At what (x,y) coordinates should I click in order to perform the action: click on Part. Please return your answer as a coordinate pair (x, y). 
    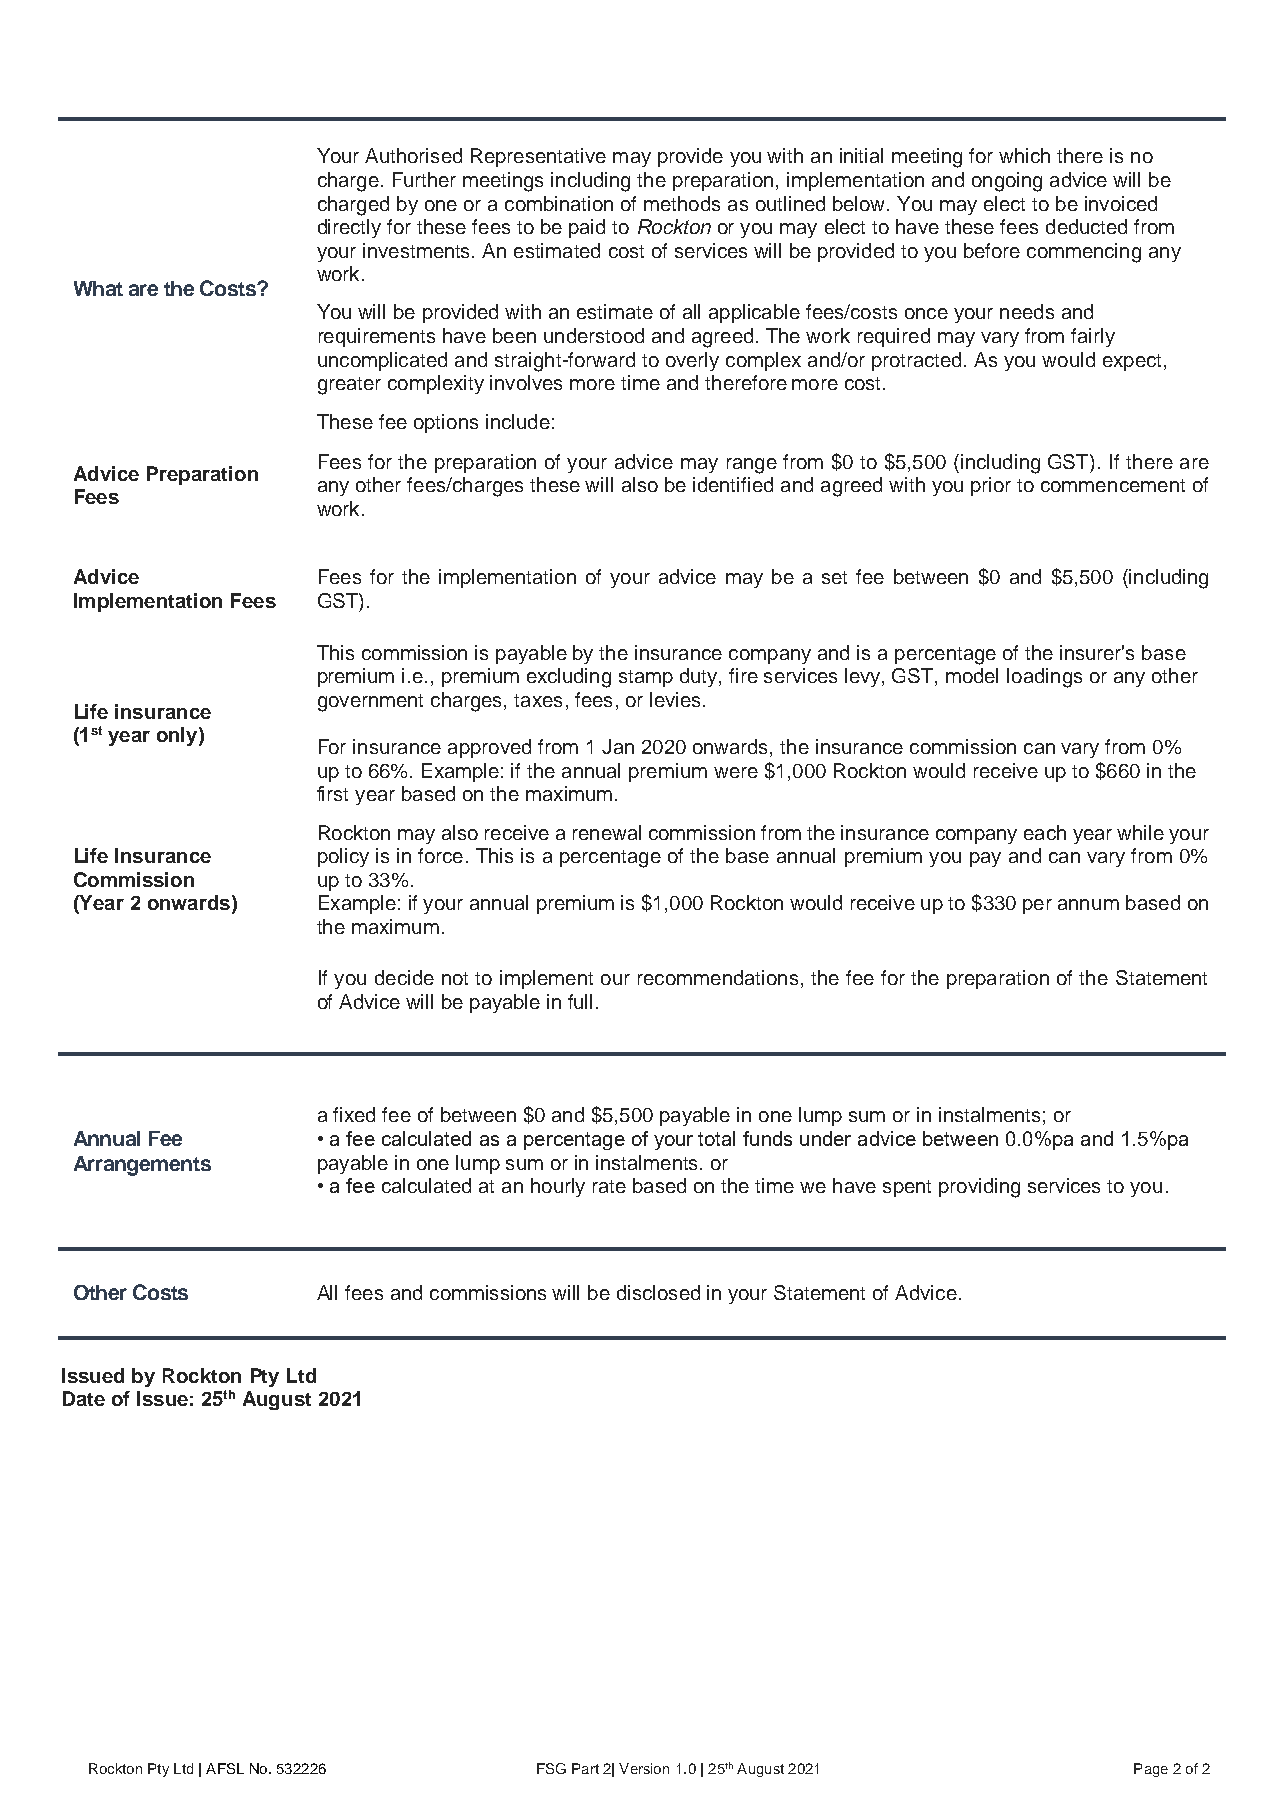
    Looking at the image, I should click on (585, 1768).
